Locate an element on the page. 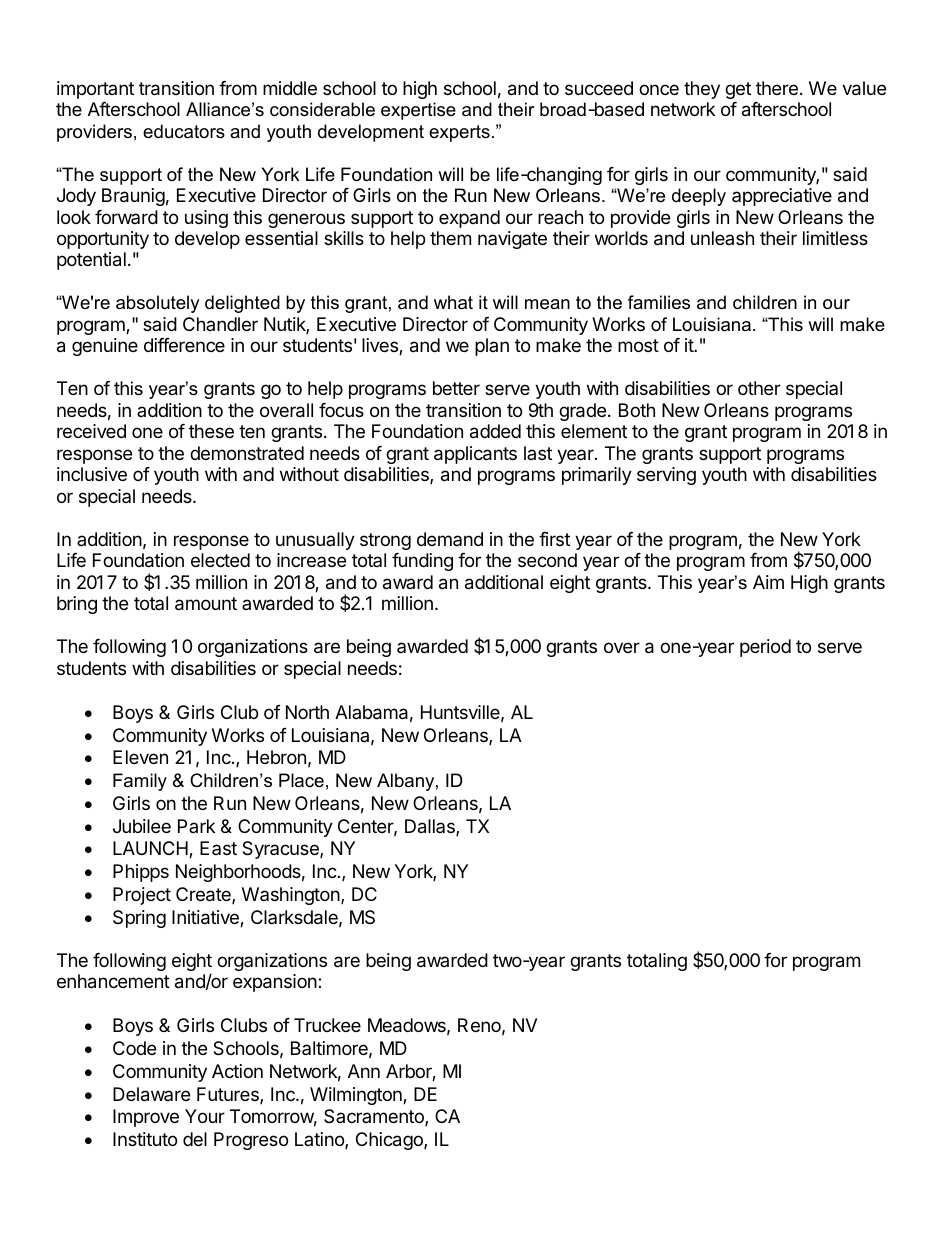 This page has height=1233, width=952. experts is located at coordinates (459, 133).
